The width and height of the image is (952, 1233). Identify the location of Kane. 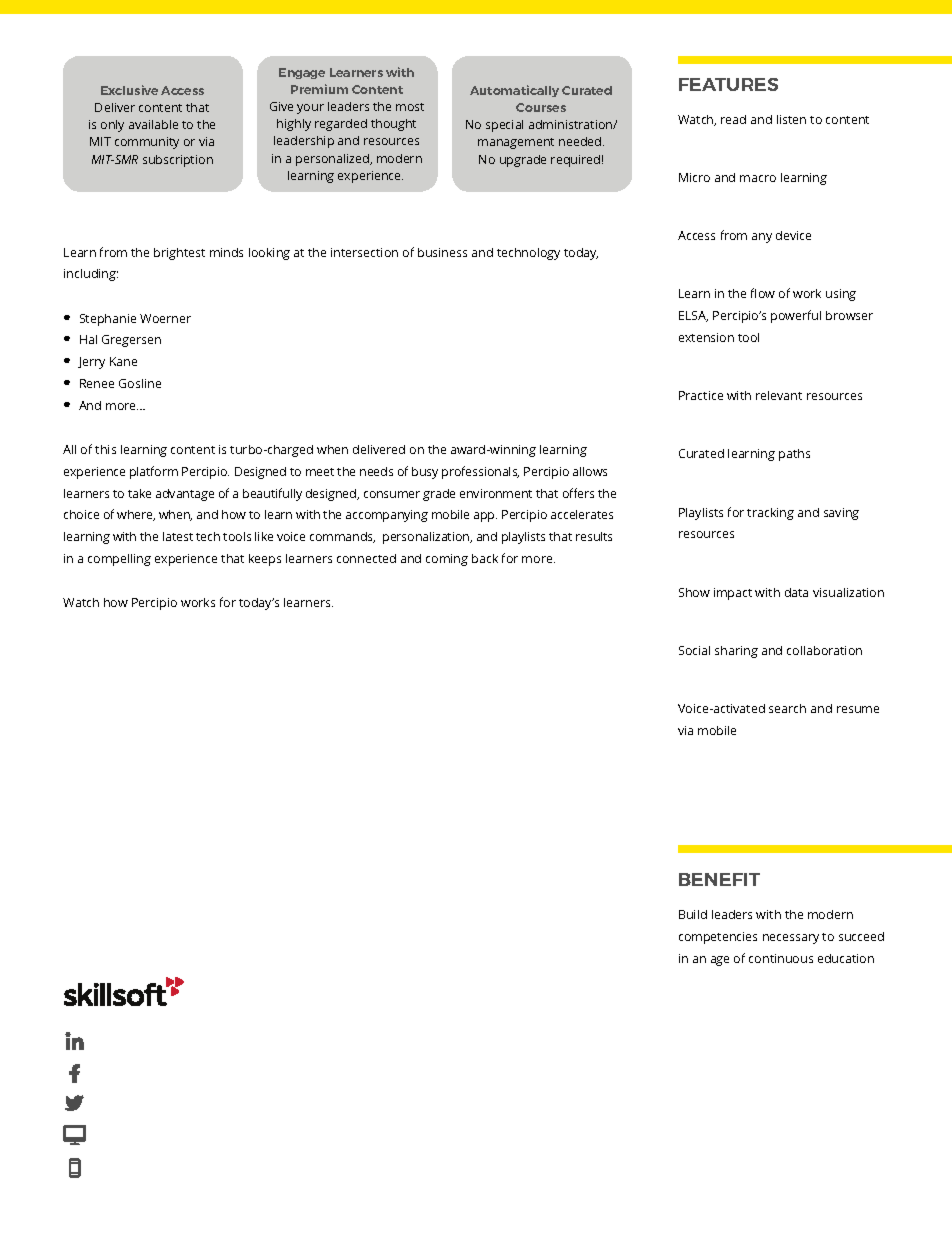
(123, 361).
